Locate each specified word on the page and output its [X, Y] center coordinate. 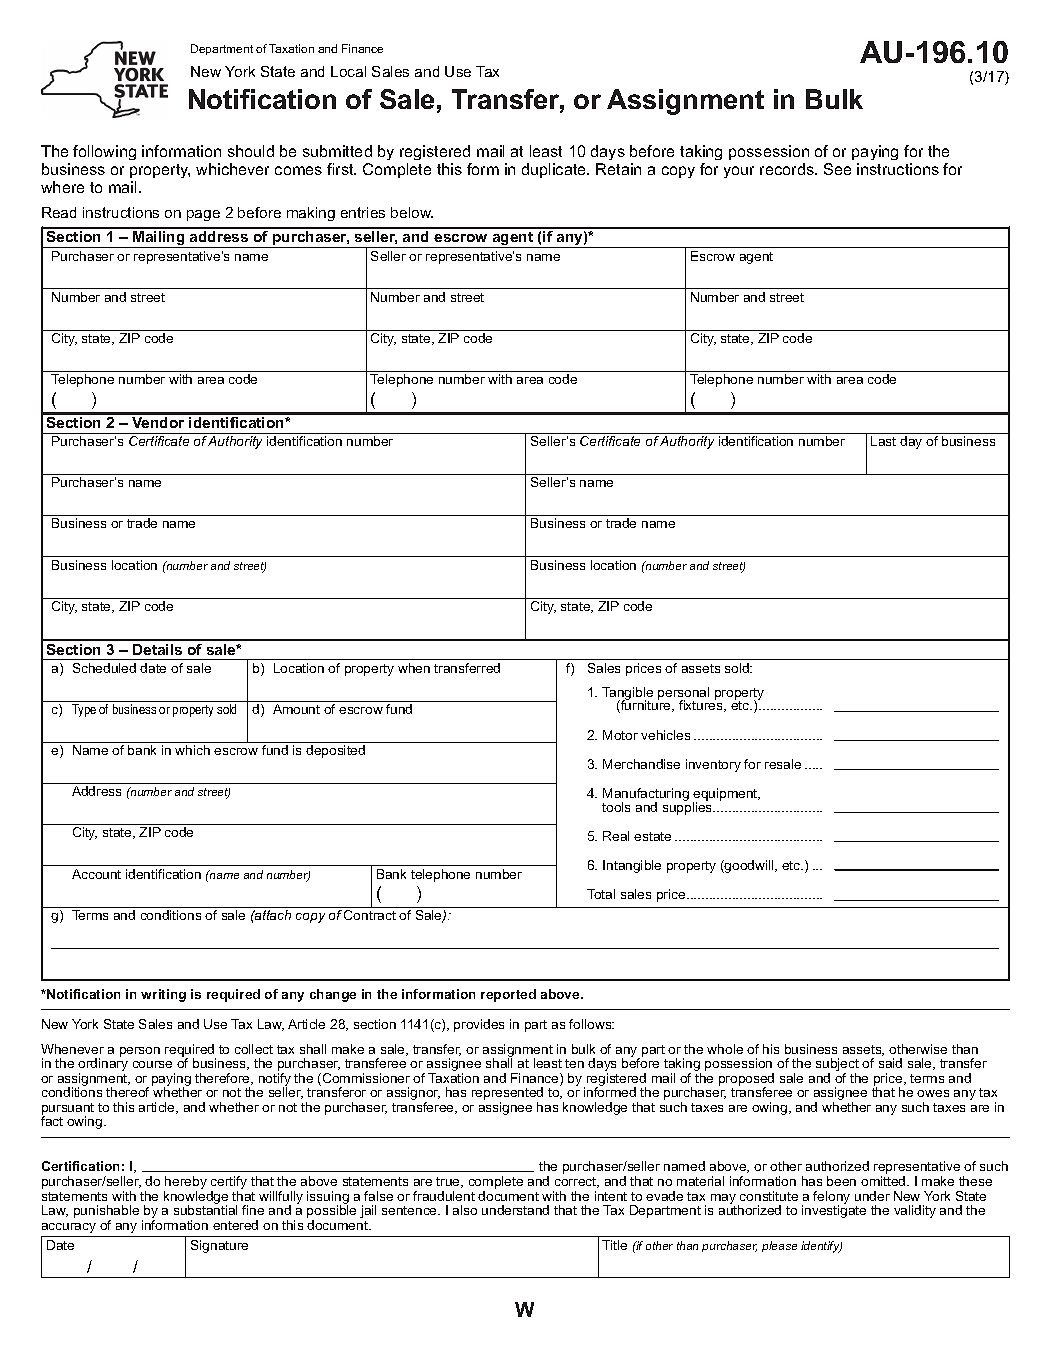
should [251, 151]
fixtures [702, 705]
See [837, 169]
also [465, 1210]
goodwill [749, 866]
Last [883, 441]
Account [96, 874]
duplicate [555, 170]
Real [616, 836]
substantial [205, 1209]
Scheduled [104, 668]
